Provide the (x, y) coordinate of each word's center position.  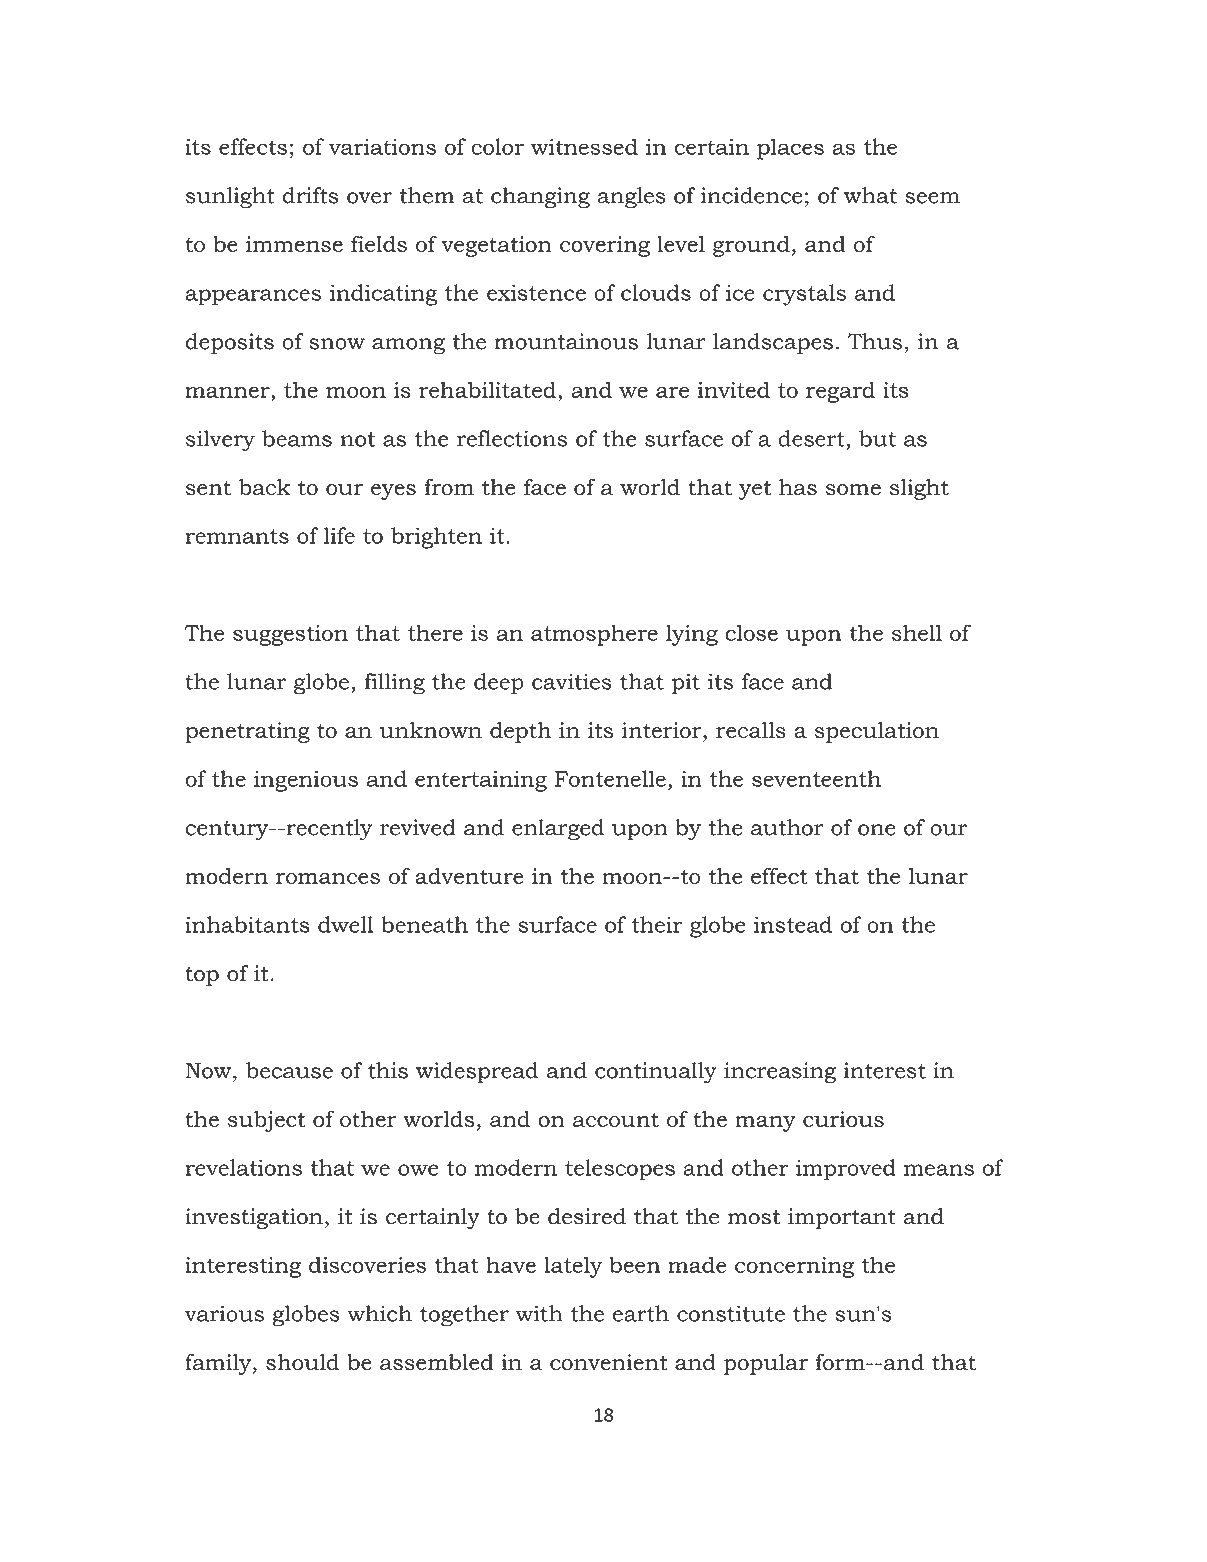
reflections (512, 438)
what (870, 195)
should (302, 1362)
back (265, 487)
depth (520, 732)
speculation (877, 732)
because (289, 1070)
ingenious (306, 781)
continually (656, 1072)
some (853, 490)
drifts (310, 195)
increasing (780, 1073)
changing (540, 198)
